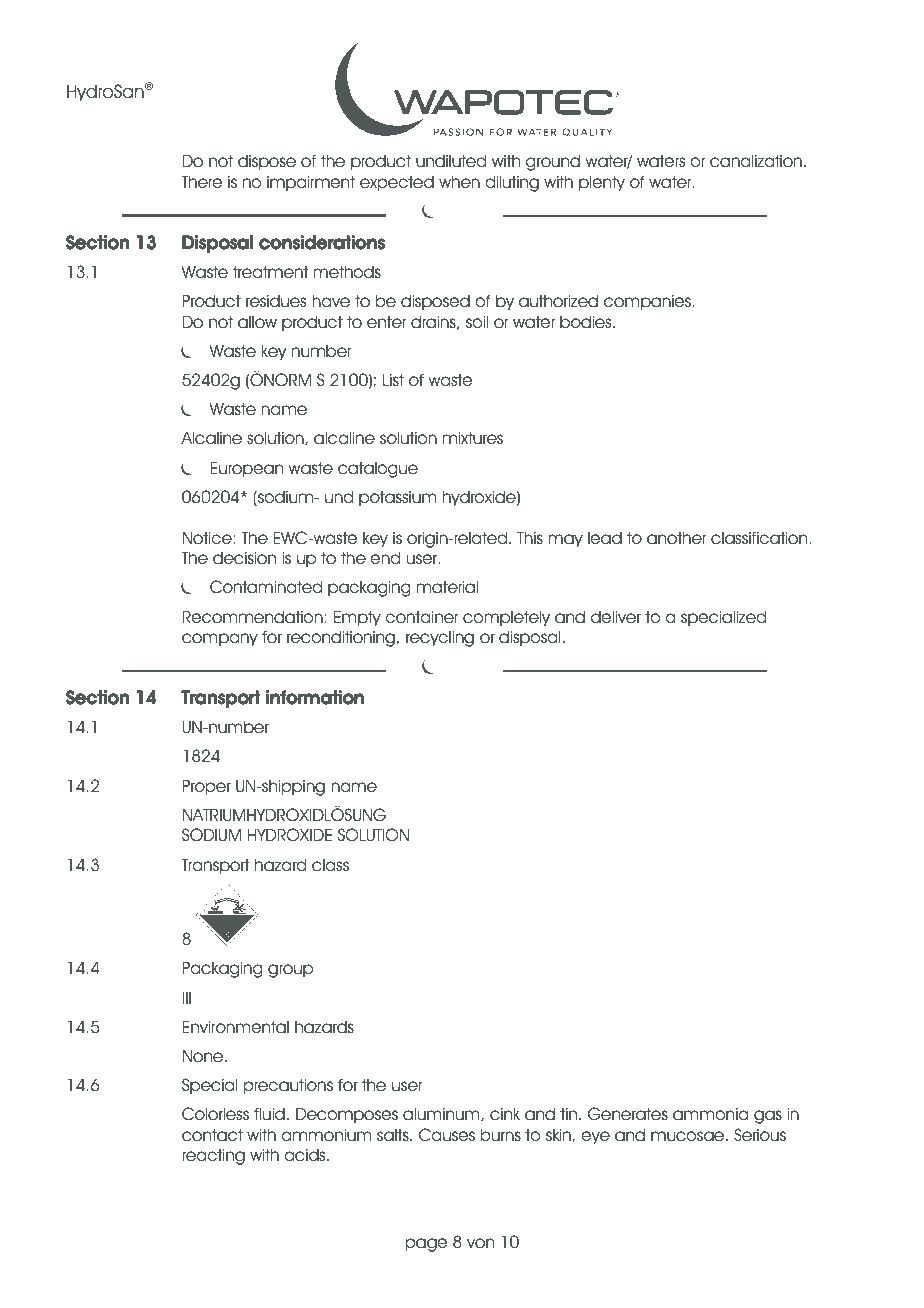  Describe the element at coordinates (213, 1156) in the page. I see `reacting` at that location.
